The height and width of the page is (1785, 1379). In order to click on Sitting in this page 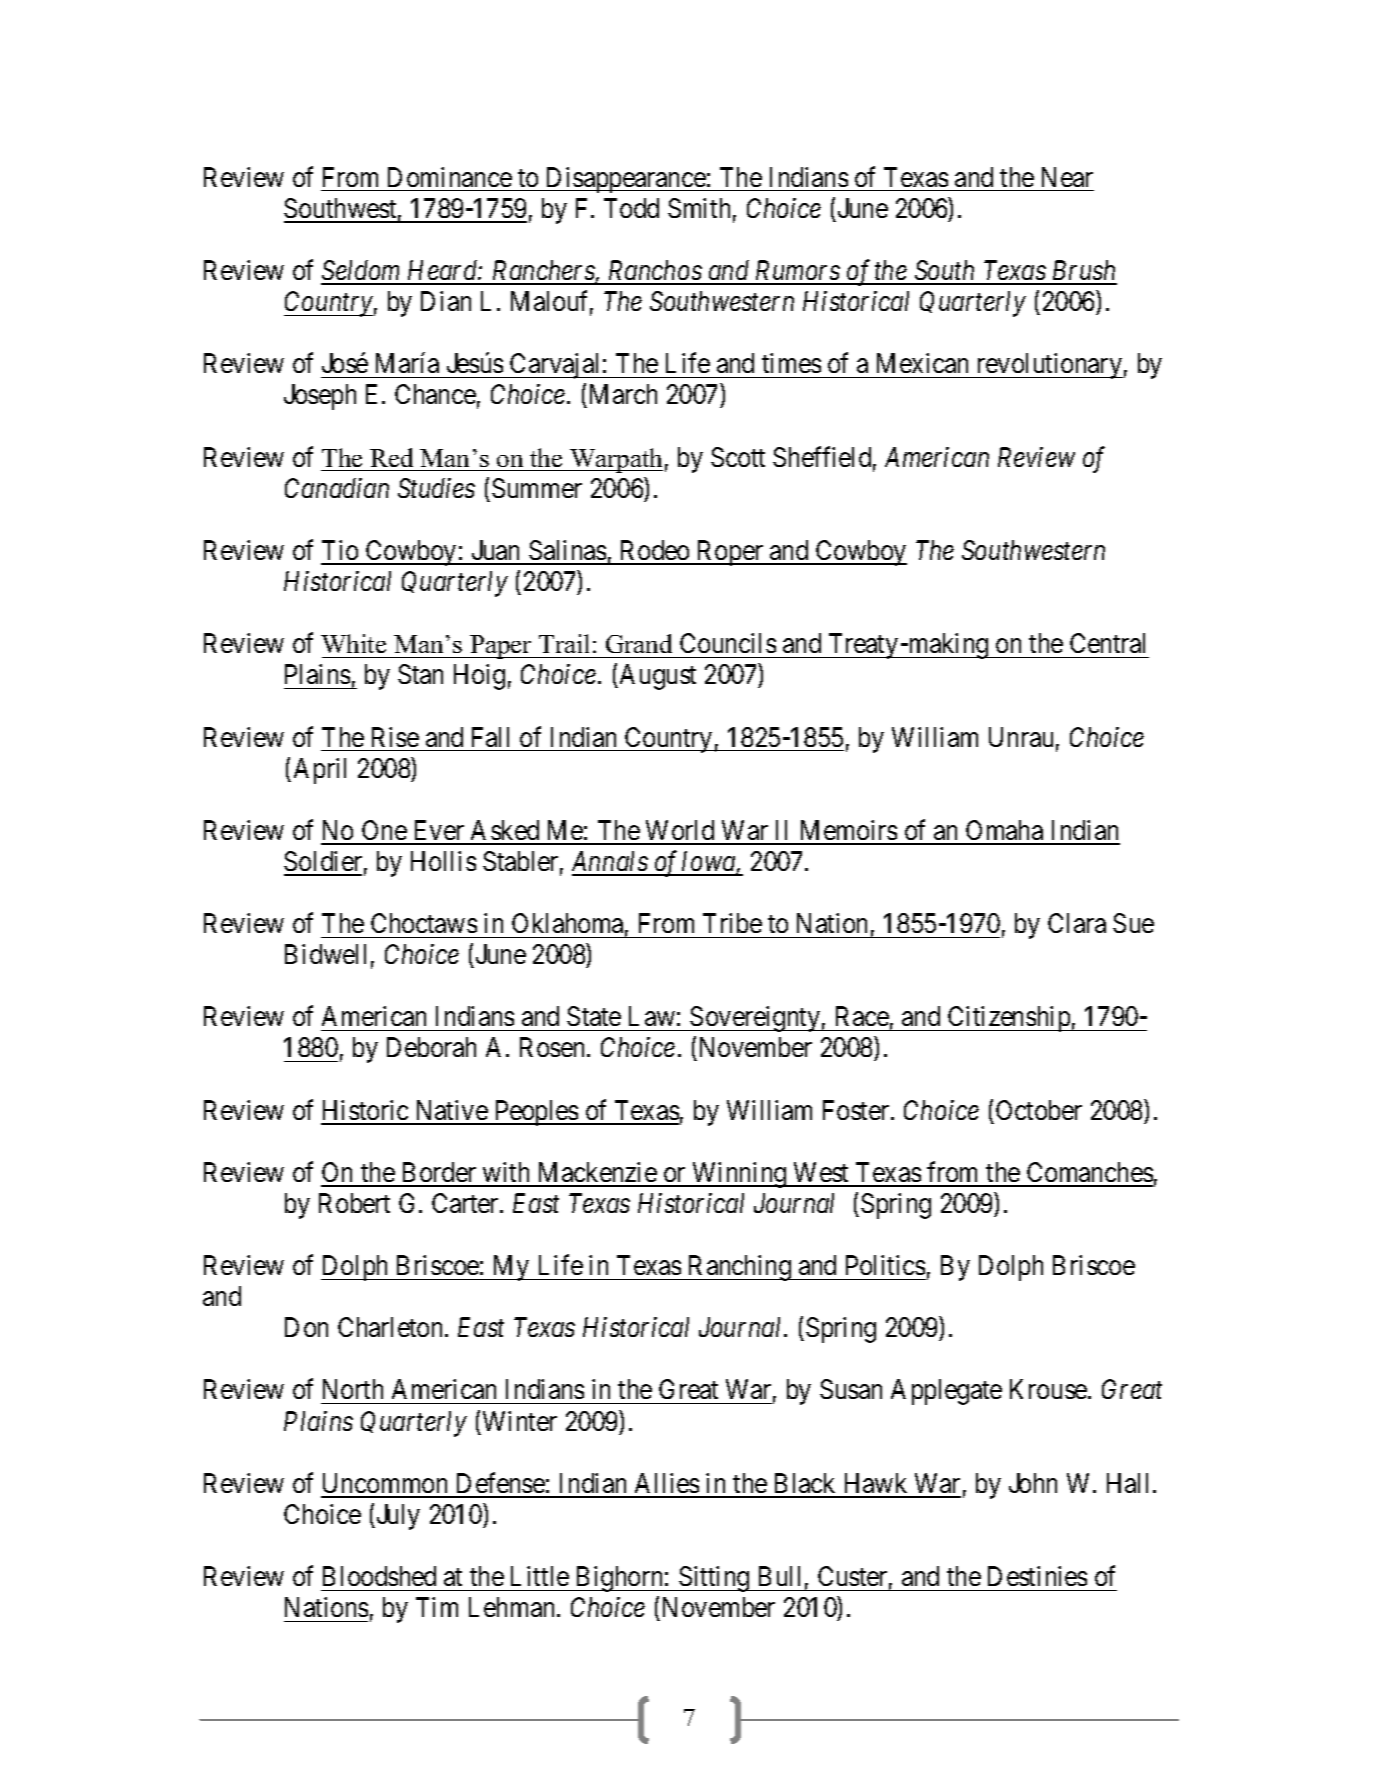, I will do `click(714, 1579)`.
